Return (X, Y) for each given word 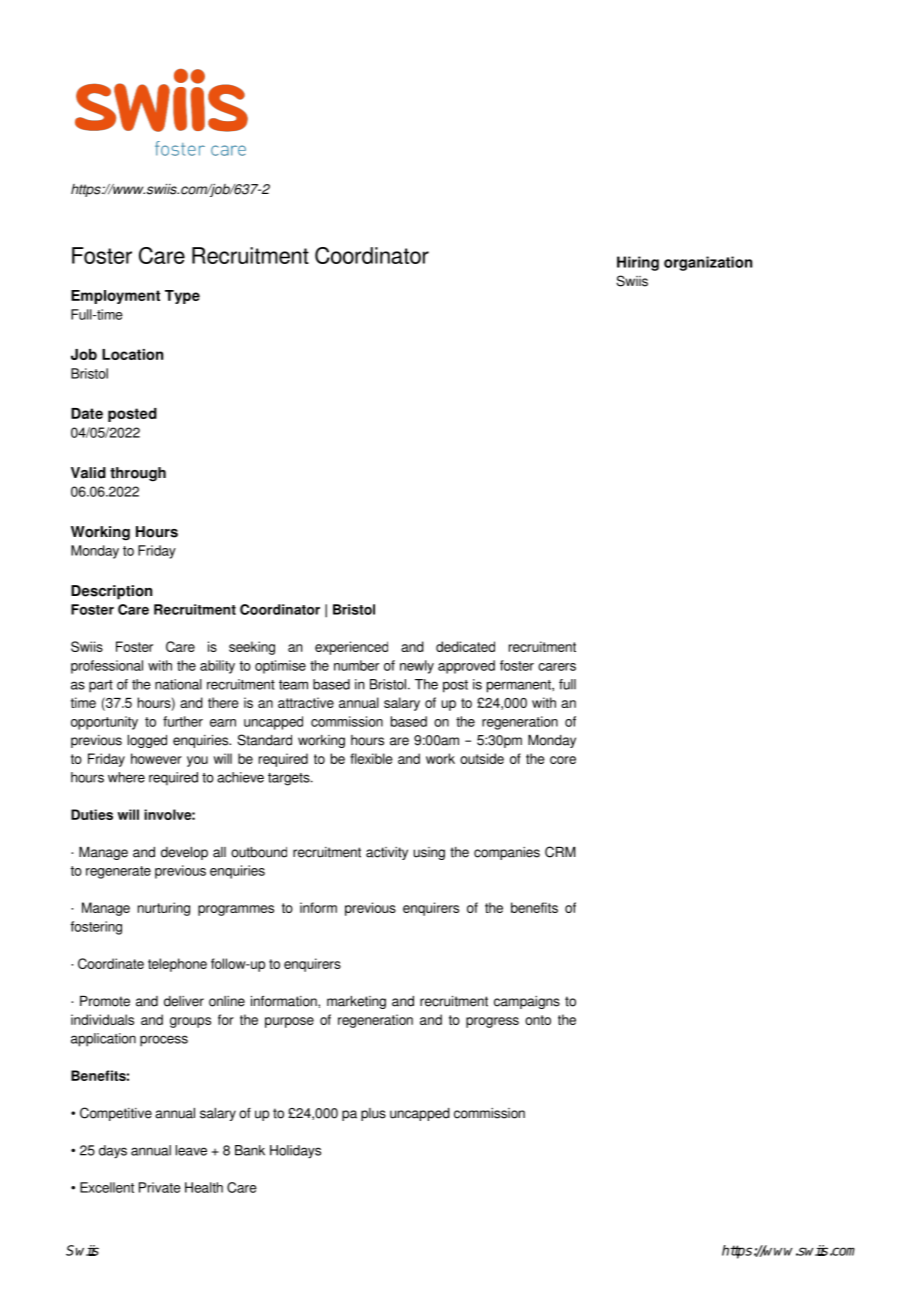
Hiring (638, 263)
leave (191, 1150)
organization (708, 263)
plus (373, 1114)
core (563, 760)
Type (182, 297)
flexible (371, 758)
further (183, 721)
